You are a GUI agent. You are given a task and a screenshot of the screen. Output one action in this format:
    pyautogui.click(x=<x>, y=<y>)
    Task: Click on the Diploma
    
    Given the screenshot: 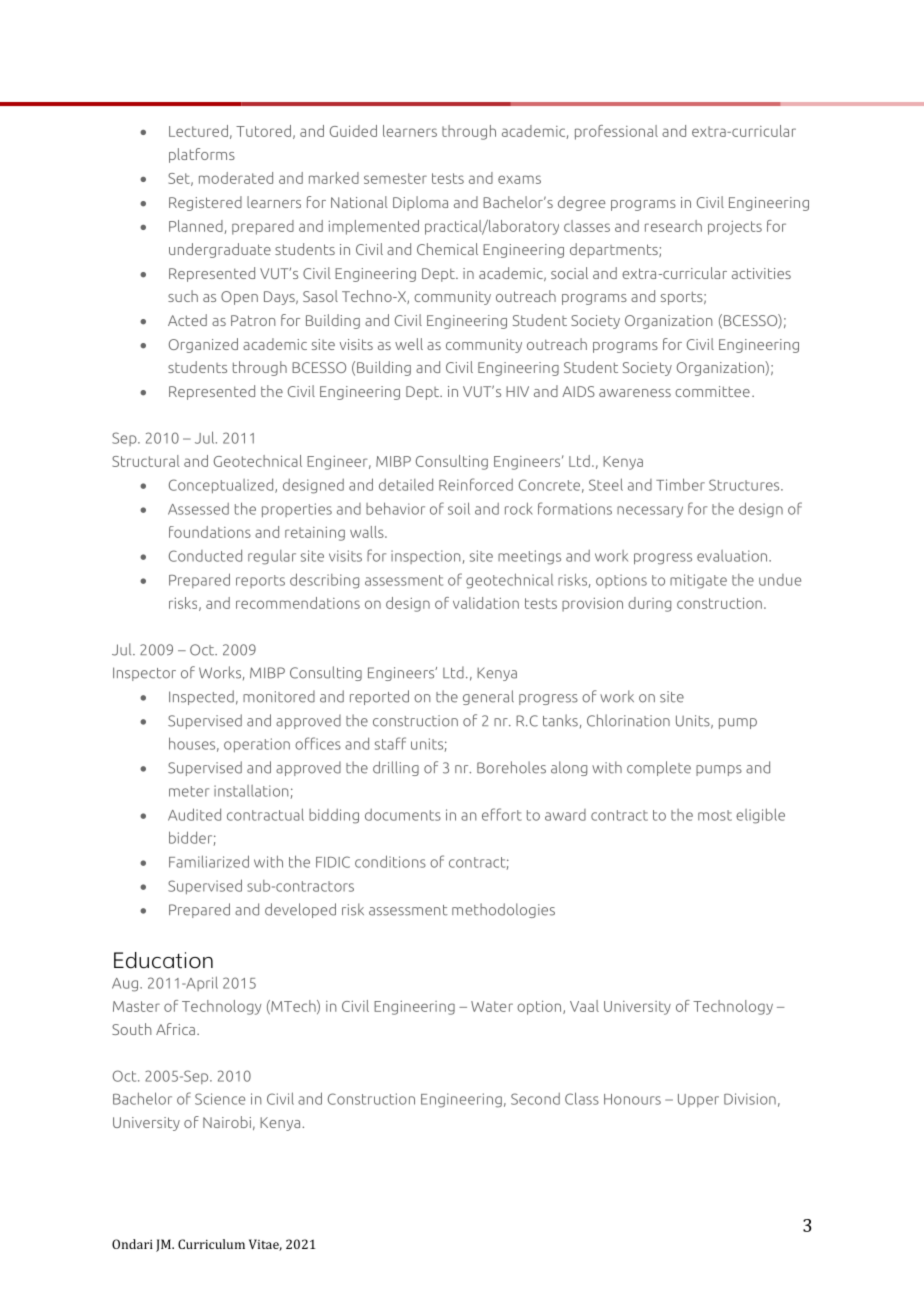 What is the action you would take?
    pyautogui.click(x=420, y=203)
